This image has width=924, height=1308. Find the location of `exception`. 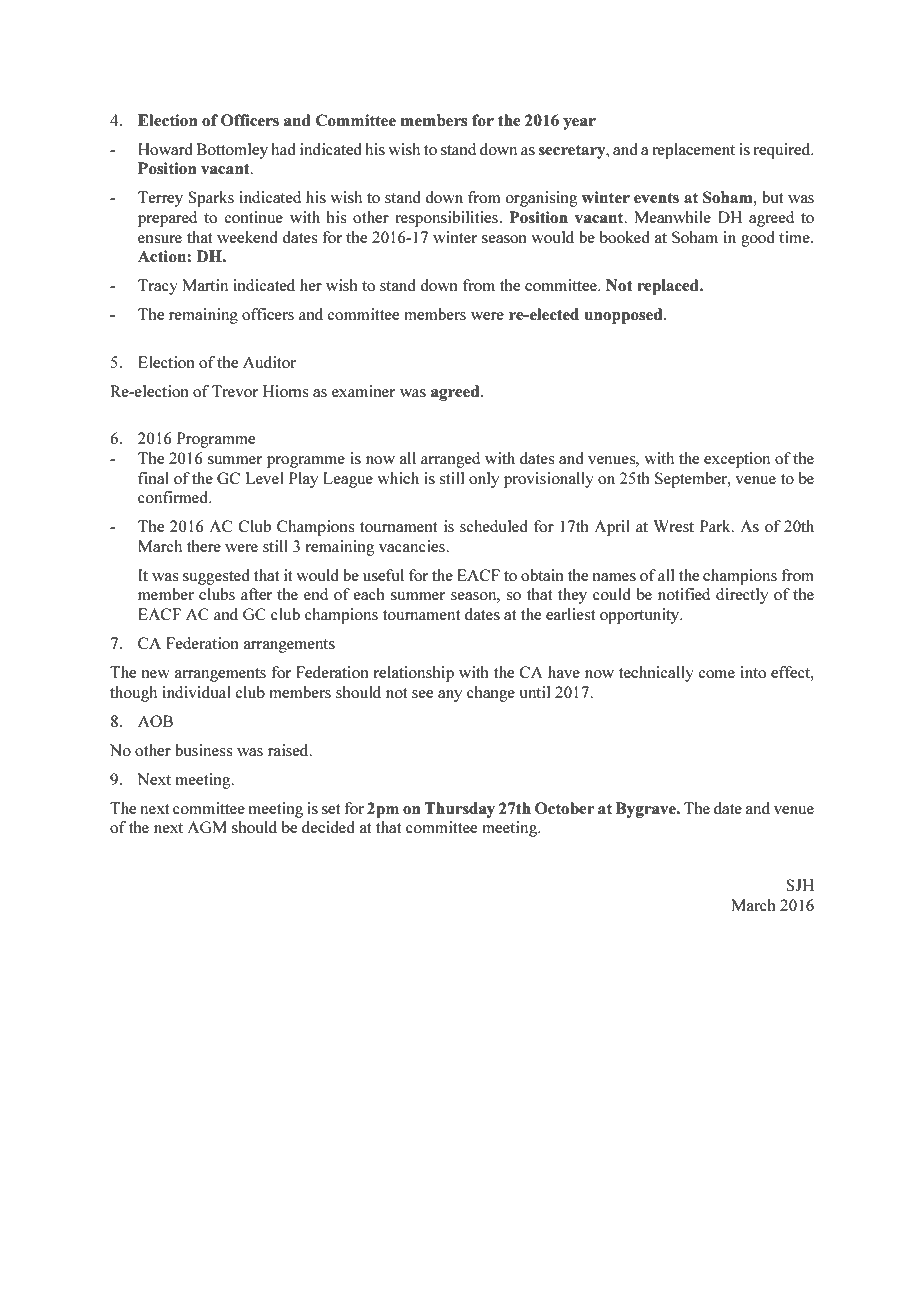

exception is located at coordinates (737, 460).
